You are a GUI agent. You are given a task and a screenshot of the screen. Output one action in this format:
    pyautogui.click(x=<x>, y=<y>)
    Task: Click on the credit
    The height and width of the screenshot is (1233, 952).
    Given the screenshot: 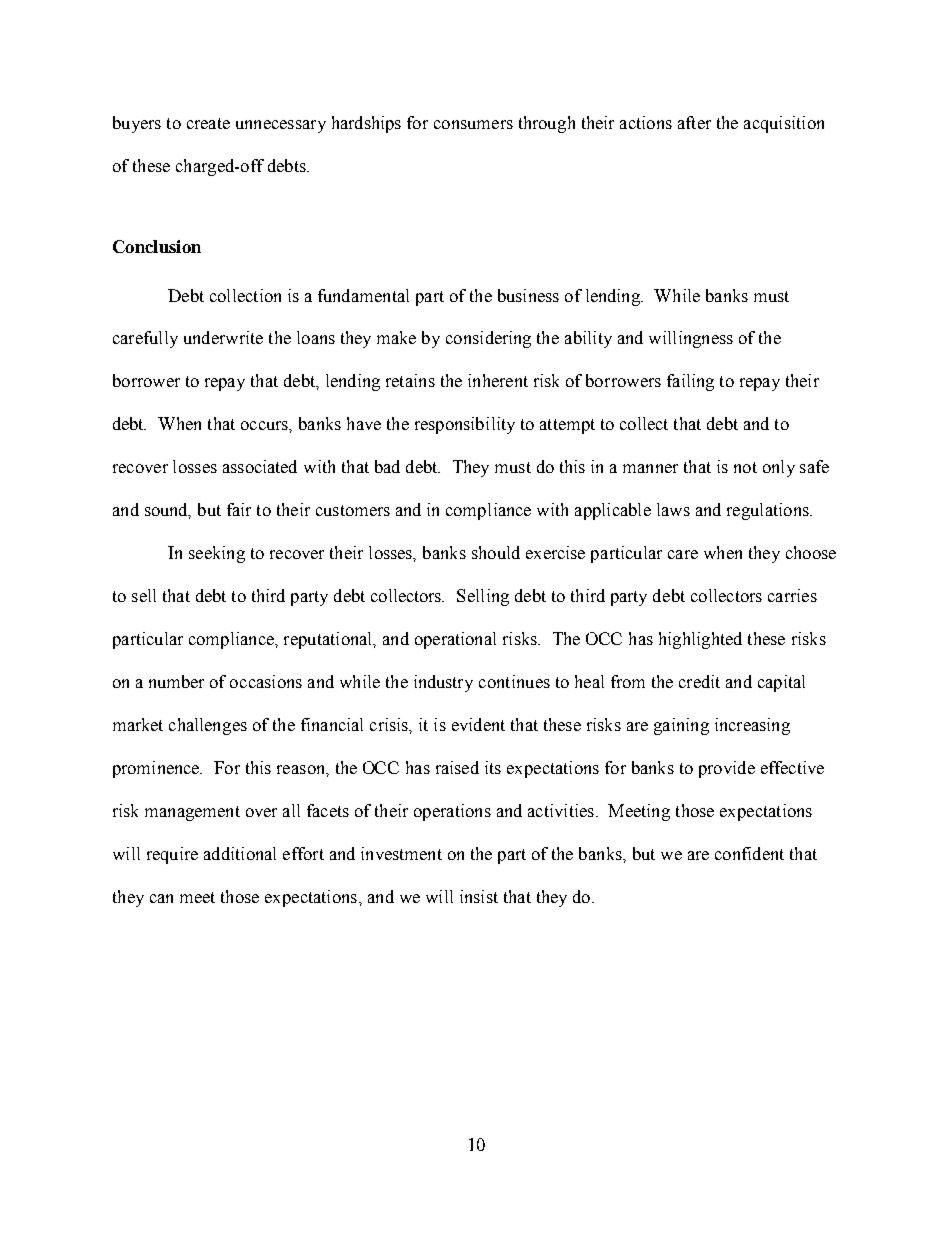 What is the action you would take?
    pyautogui.click(x=699, y=681)
